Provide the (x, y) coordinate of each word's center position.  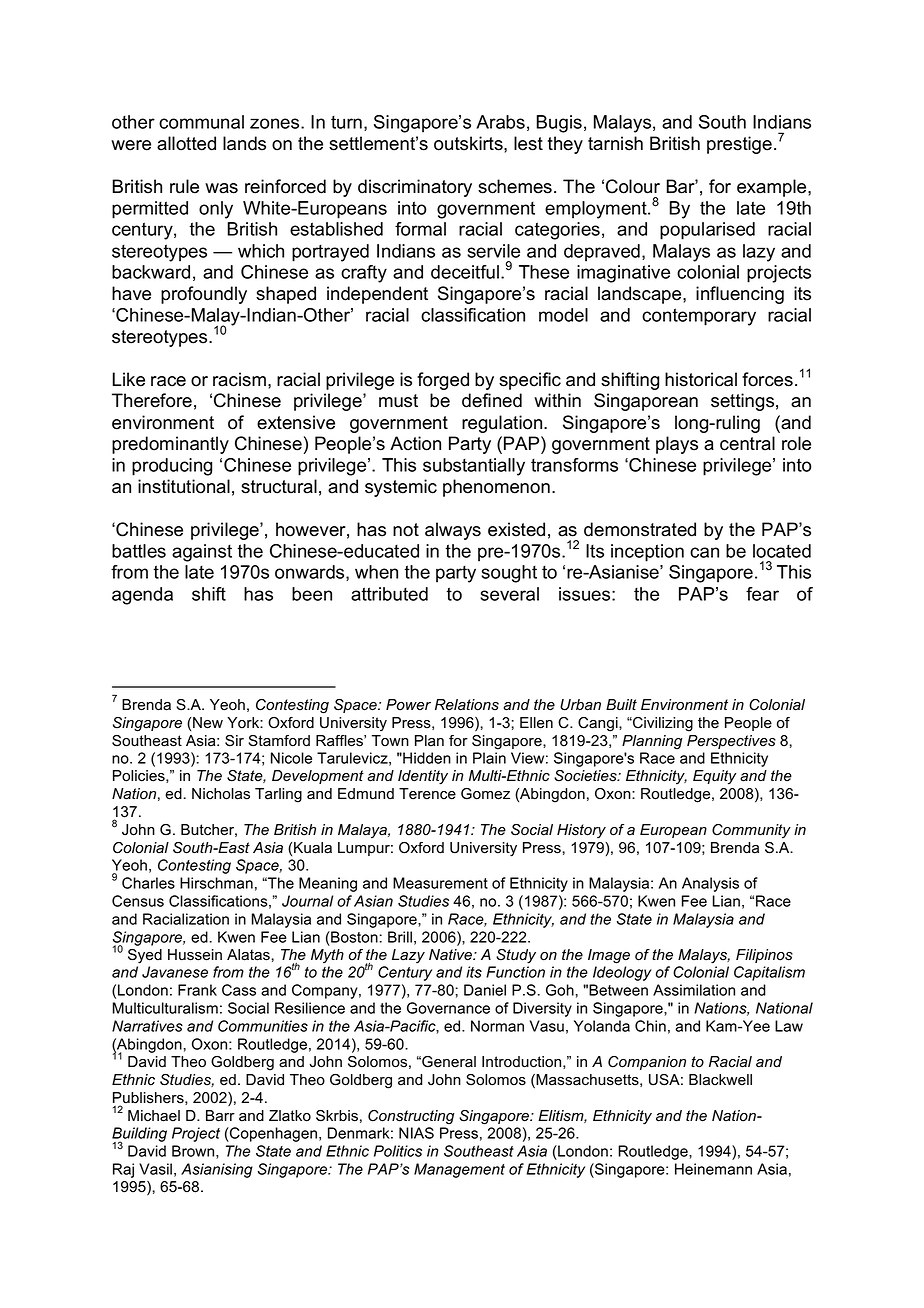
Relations (467, 705)
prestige (739, 145)
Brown (194, 1152)
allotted (186, 143)
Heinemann (713, 1169)
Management (459, 1170)
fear (762, 594)
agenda (142, 596)
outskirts (469, 143)
